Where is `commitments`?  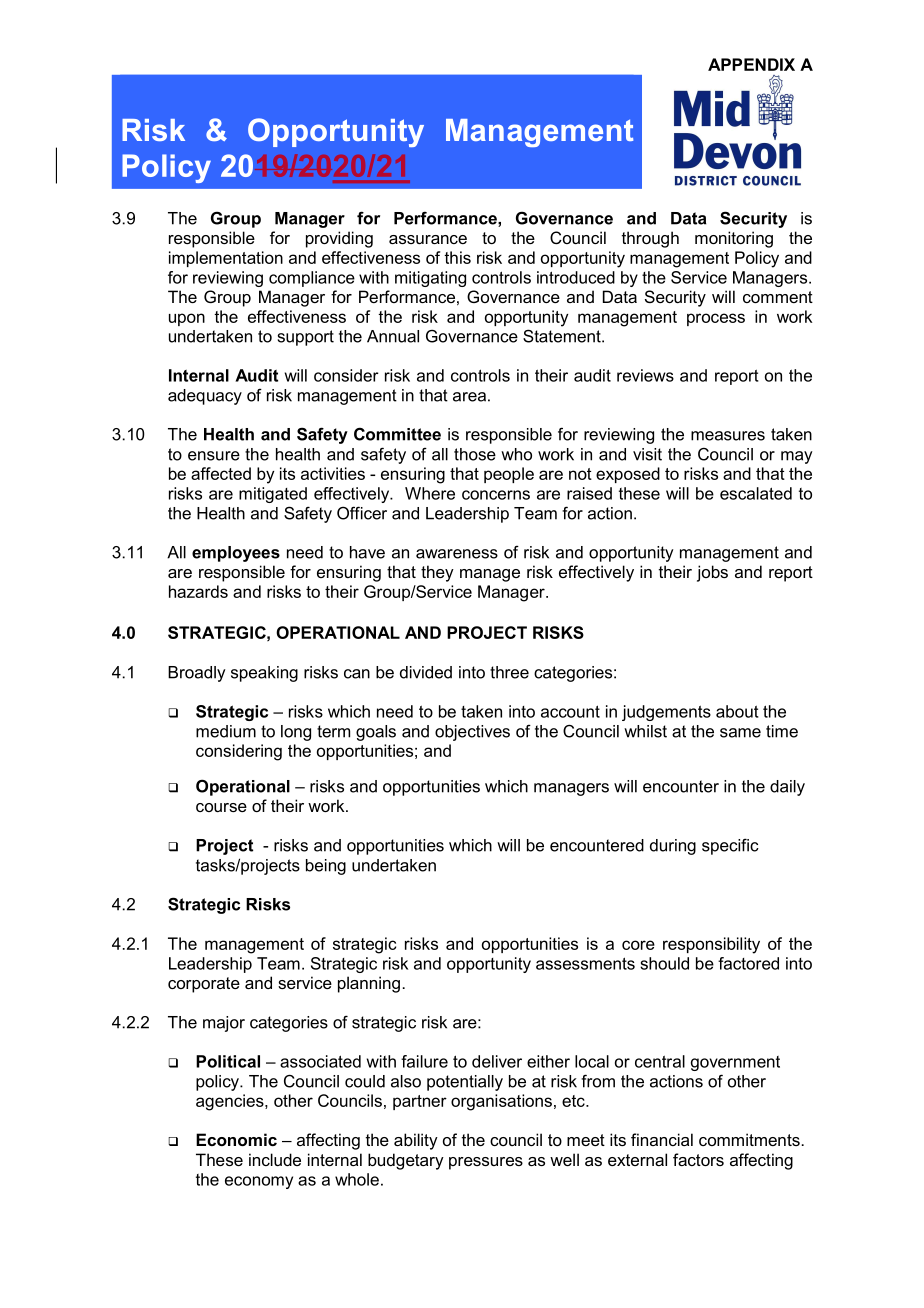 commitments is located at coordinates (749, 1139).
